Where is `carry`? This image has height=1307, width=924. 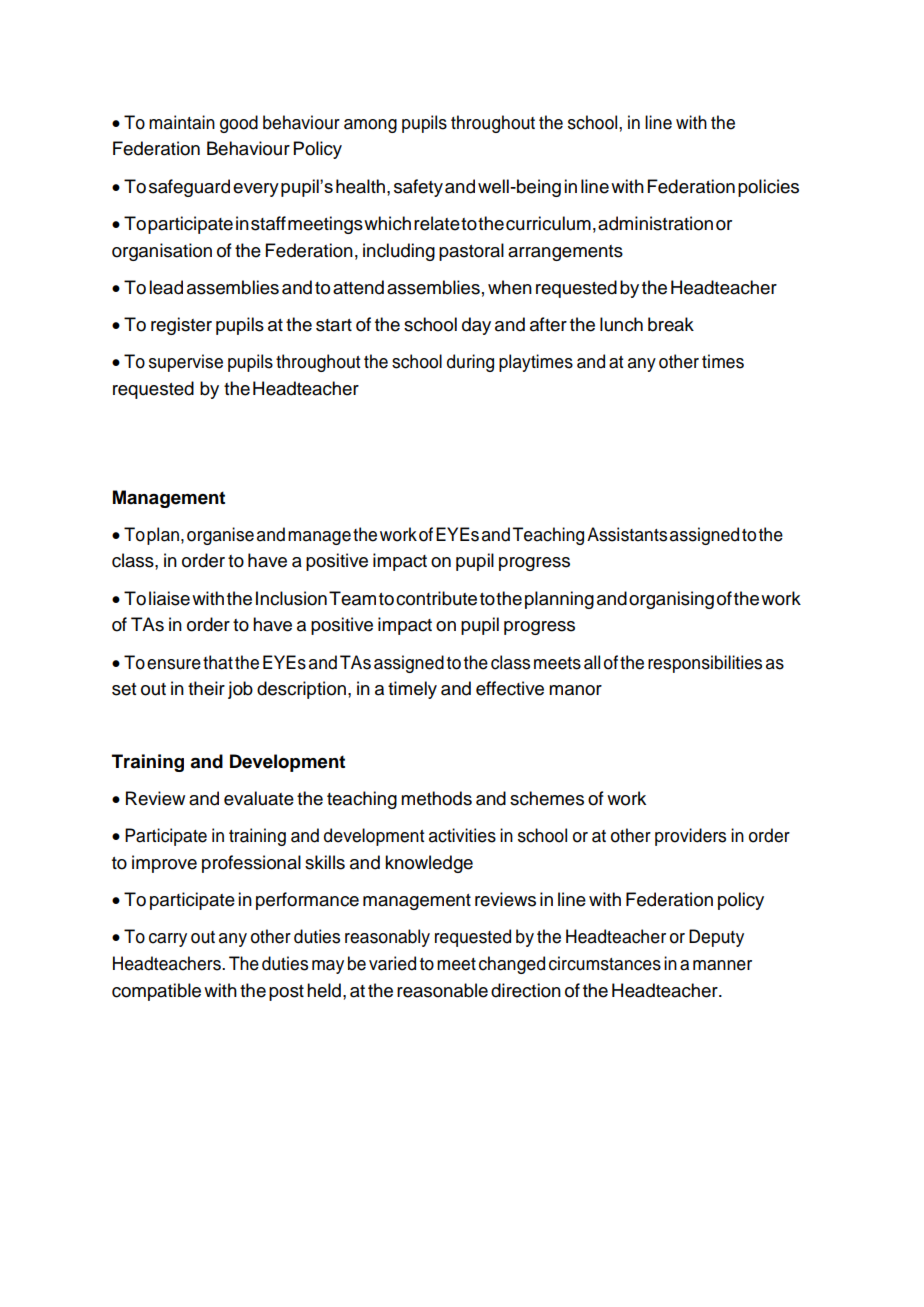
carry is located at coordinates (168, 940).
